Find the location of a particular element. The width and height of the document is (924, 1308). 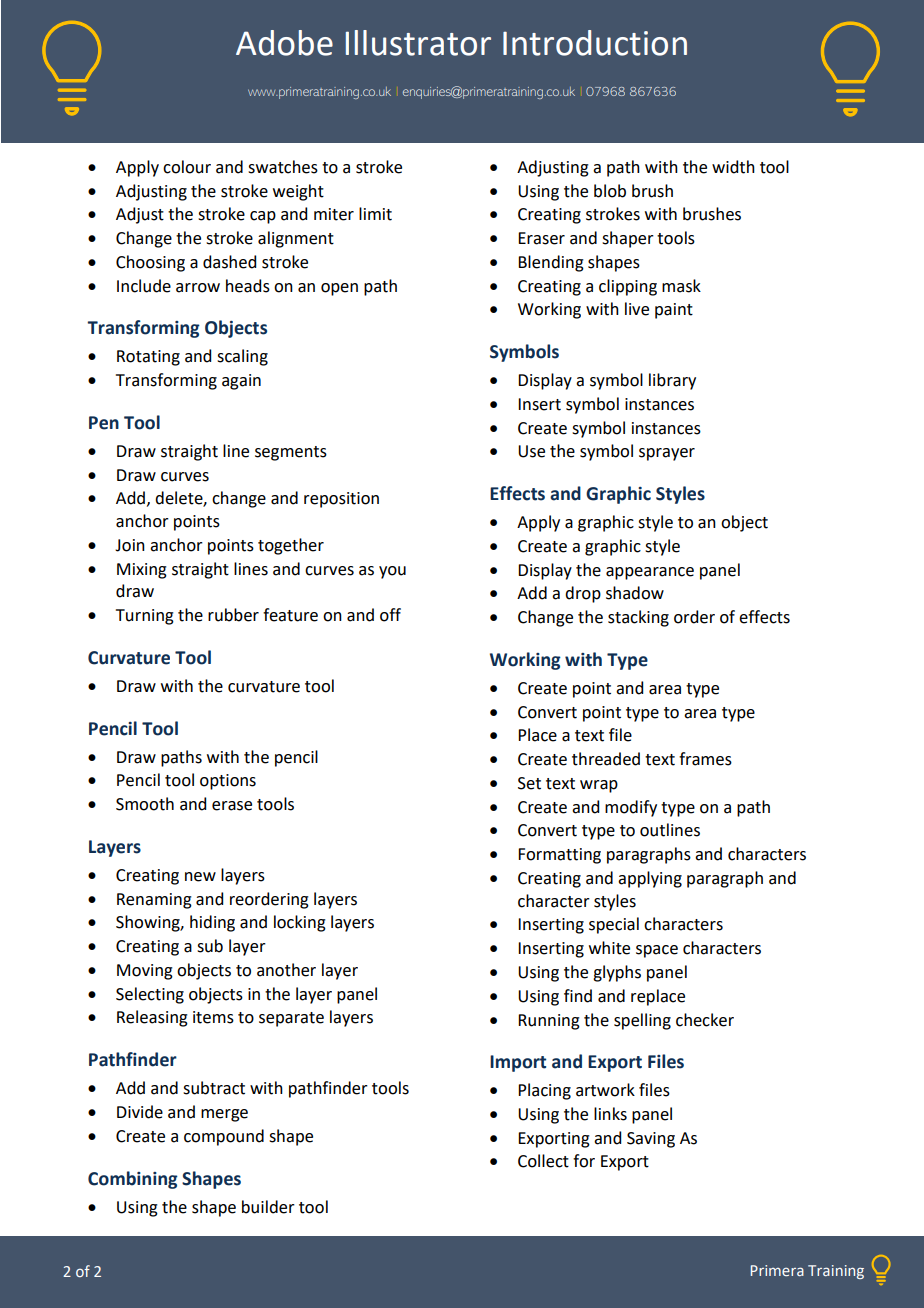

Illustrator is located at coordinates (418, 43).
